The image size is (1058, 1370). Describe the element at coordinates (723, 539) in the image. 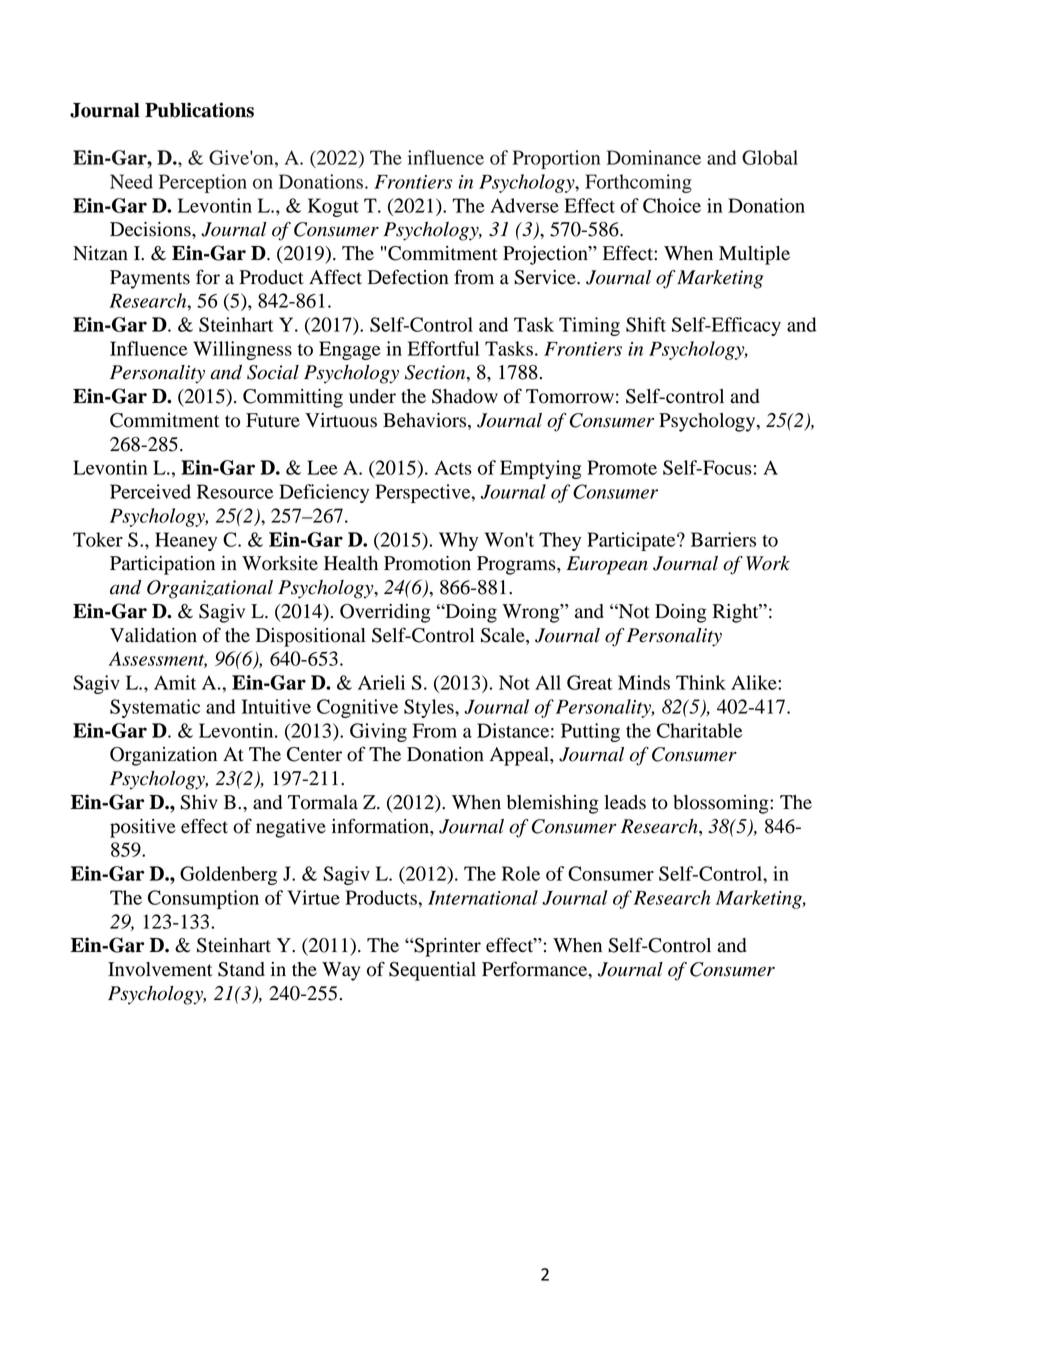

I see `Barriers` at that location.
